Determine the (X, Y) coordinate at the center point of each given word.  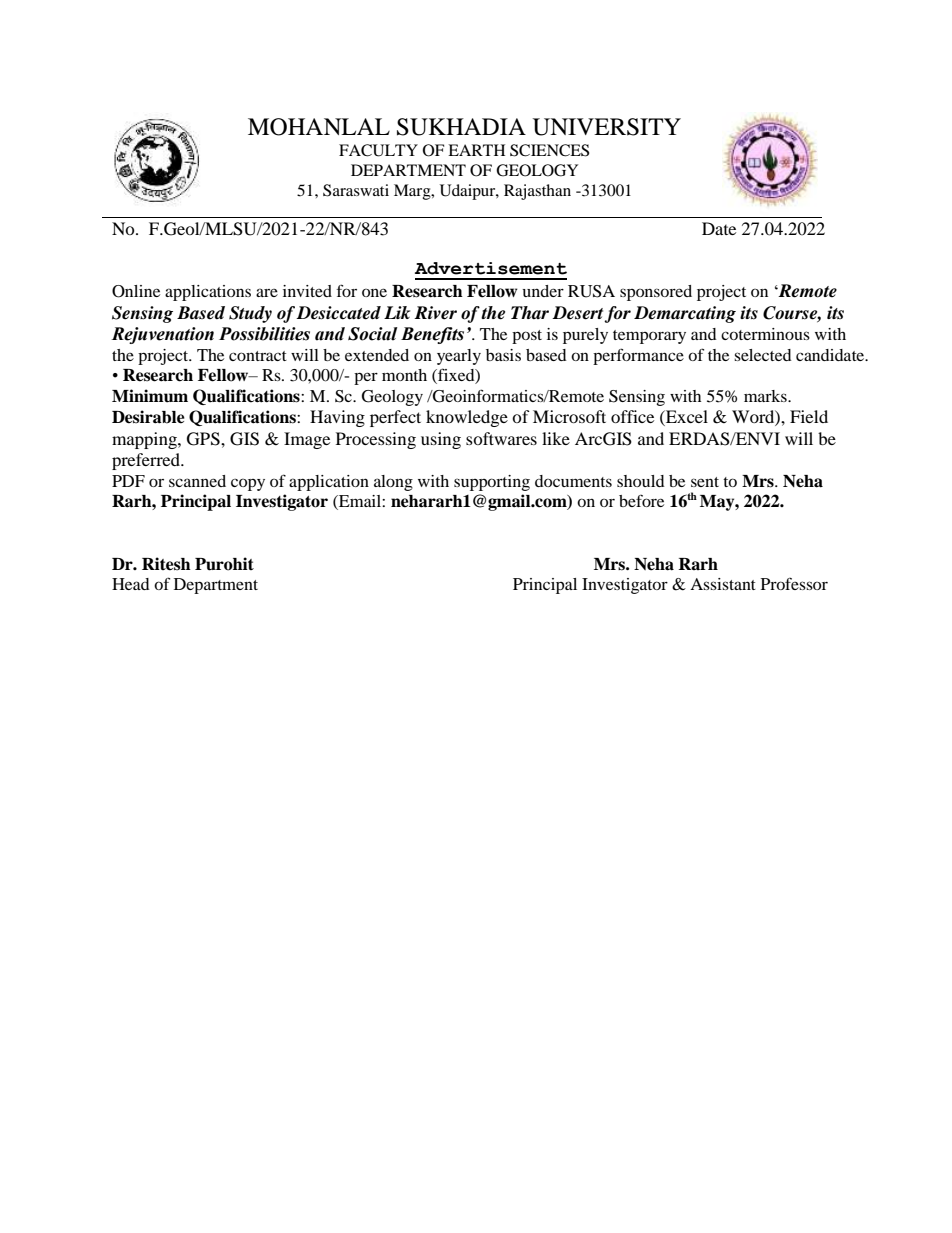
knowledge (467, 418)
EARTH (476, 150)
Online (136, 291)
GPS (204, 439)
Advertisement (491, 268)
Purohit (224, 564)
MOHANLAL (319, 127)
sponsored (656, 293)
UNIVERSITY (607, 127)
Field (809, 416)
